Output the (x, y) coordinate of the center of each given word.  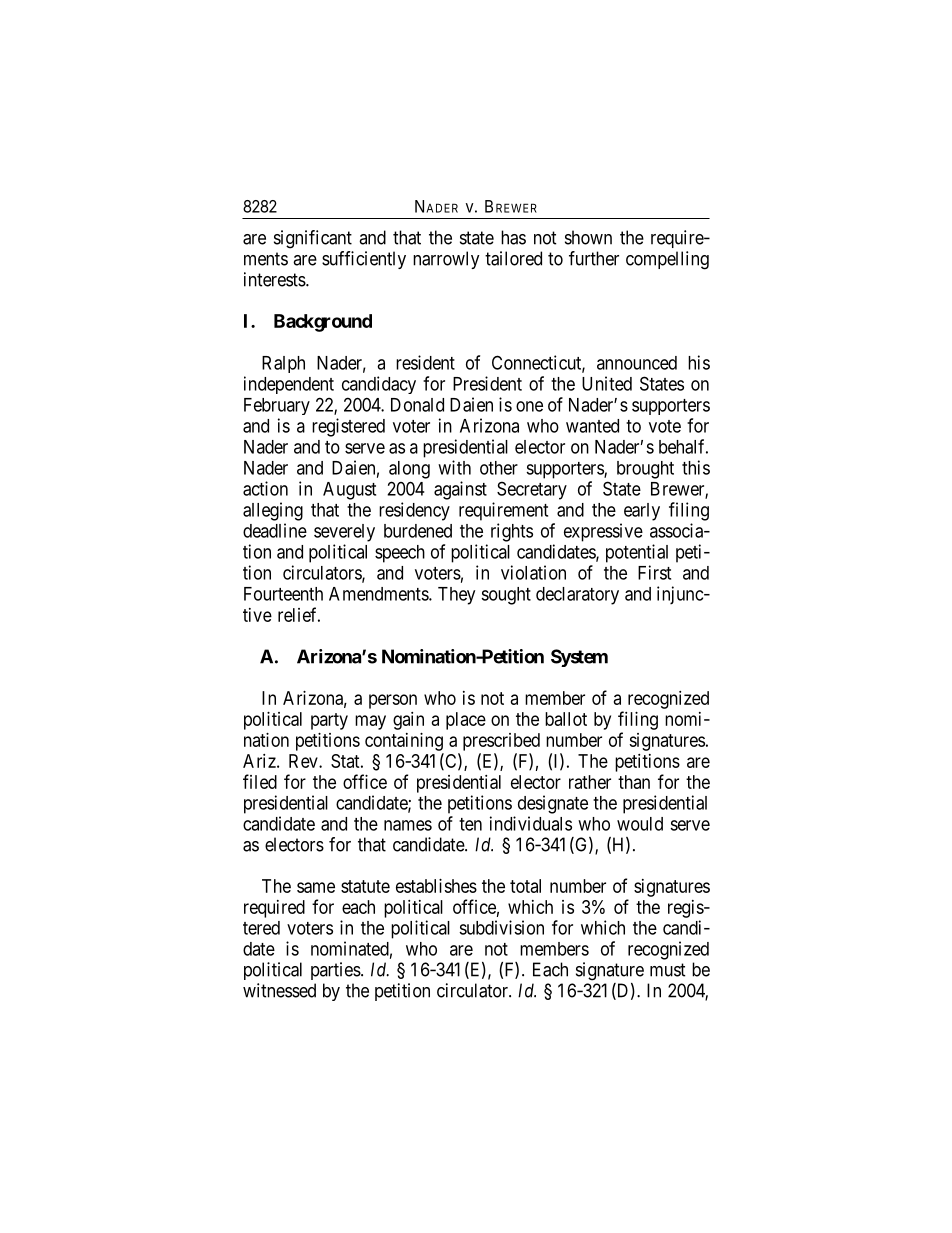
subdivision (501, 927)
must (668, 970)
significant (313, 239)
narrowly (446, 260)
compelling (667, 260)
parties (336, 971)
